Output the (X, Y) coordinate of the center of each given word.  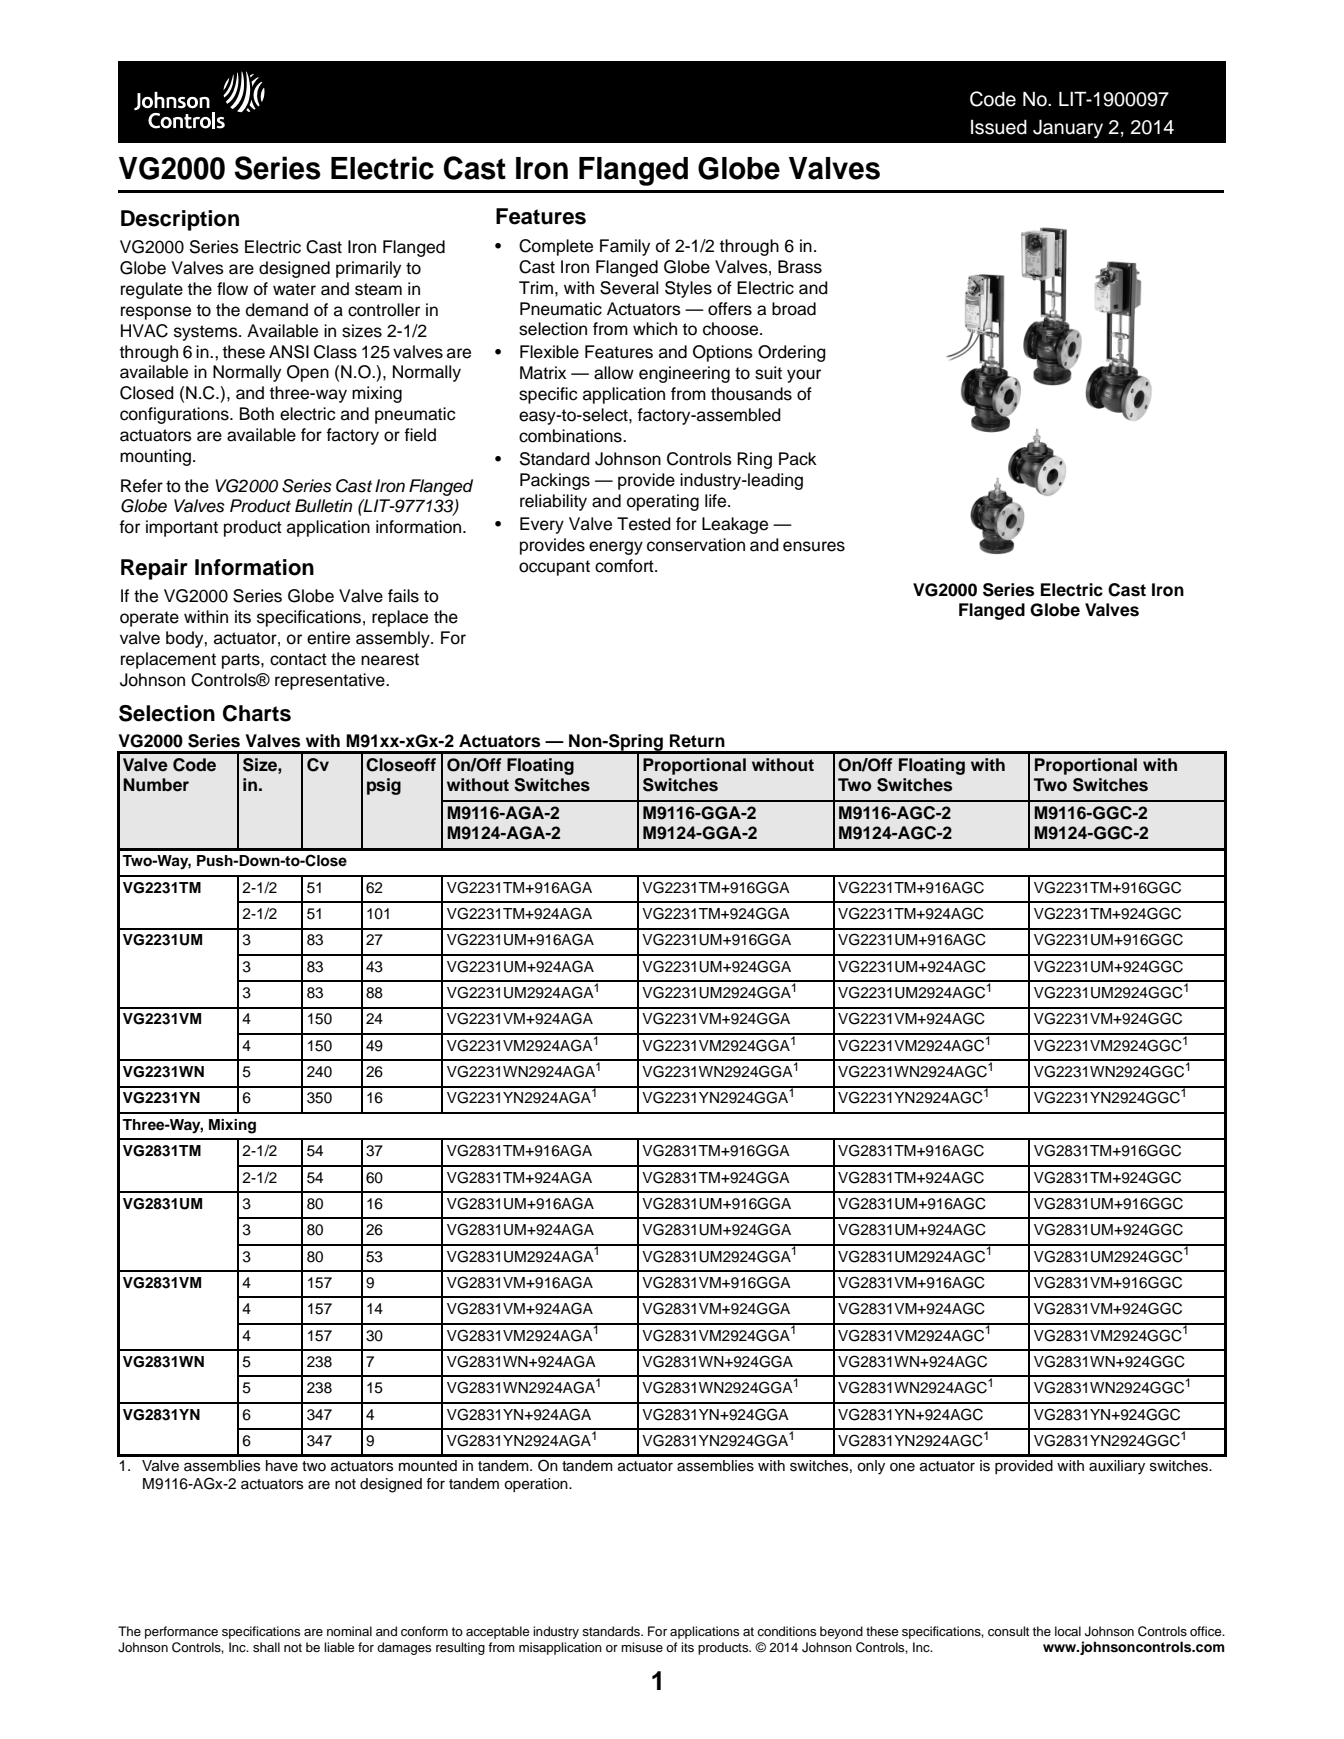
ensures (814, 546)
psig (384, 786)
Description (180, 220)
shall (266, 1647)
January (1068, 129)
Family (625, 247)
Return (697, 741)
